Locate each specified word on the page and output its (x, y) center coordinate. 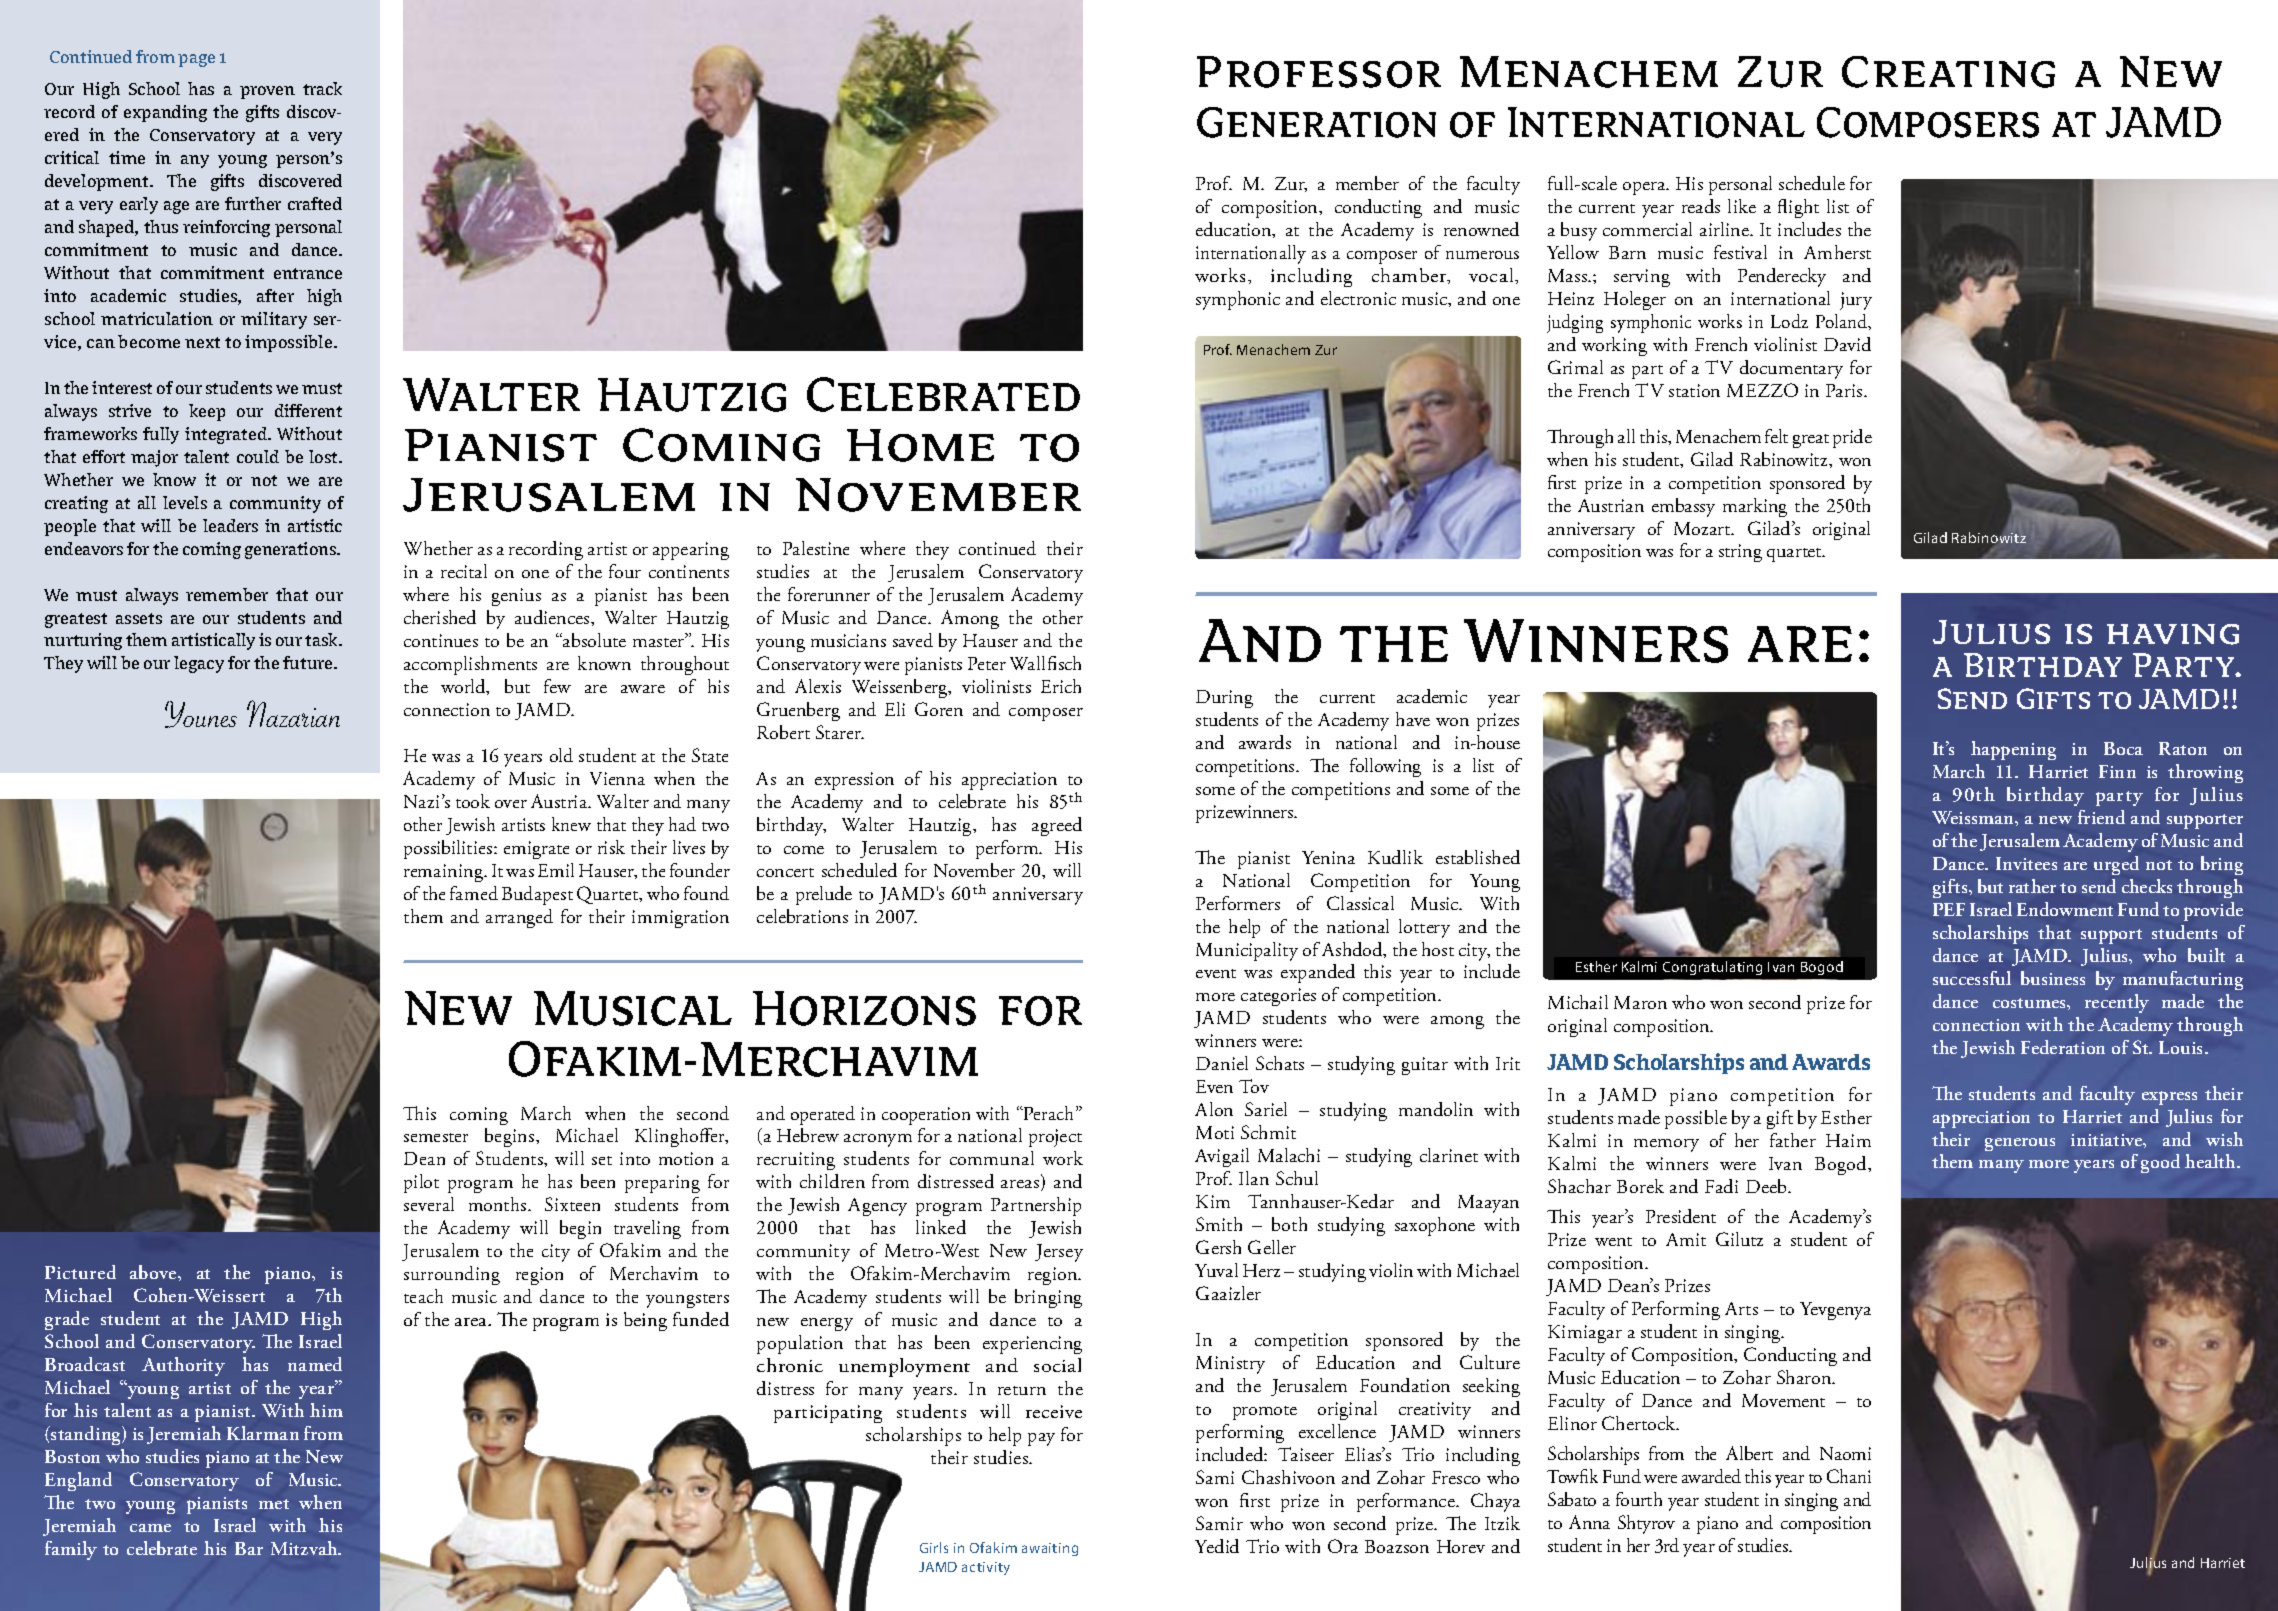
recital (464, 571)
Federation (2063, 1047)
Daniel (1222, 1063)
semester (436, 1137)
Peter (987, 663)
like (1742, 206)
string (1740, 553)
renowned (1481, 229)
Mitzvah (305, 1548)
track (322, 88)
